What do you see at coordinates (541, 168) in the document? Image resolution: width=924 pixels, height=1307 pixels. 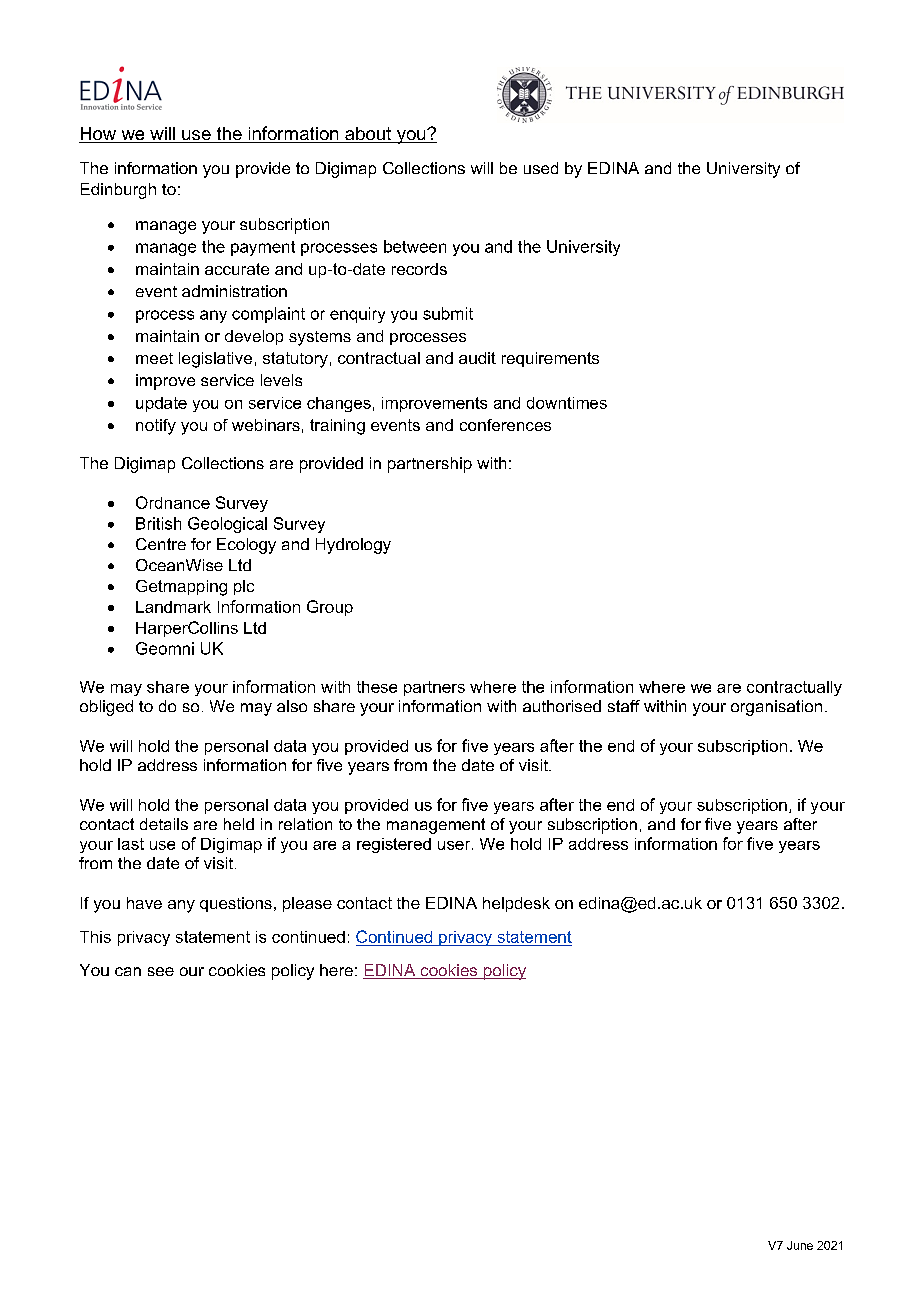 I see `used` at bounding box center [541, 168].
